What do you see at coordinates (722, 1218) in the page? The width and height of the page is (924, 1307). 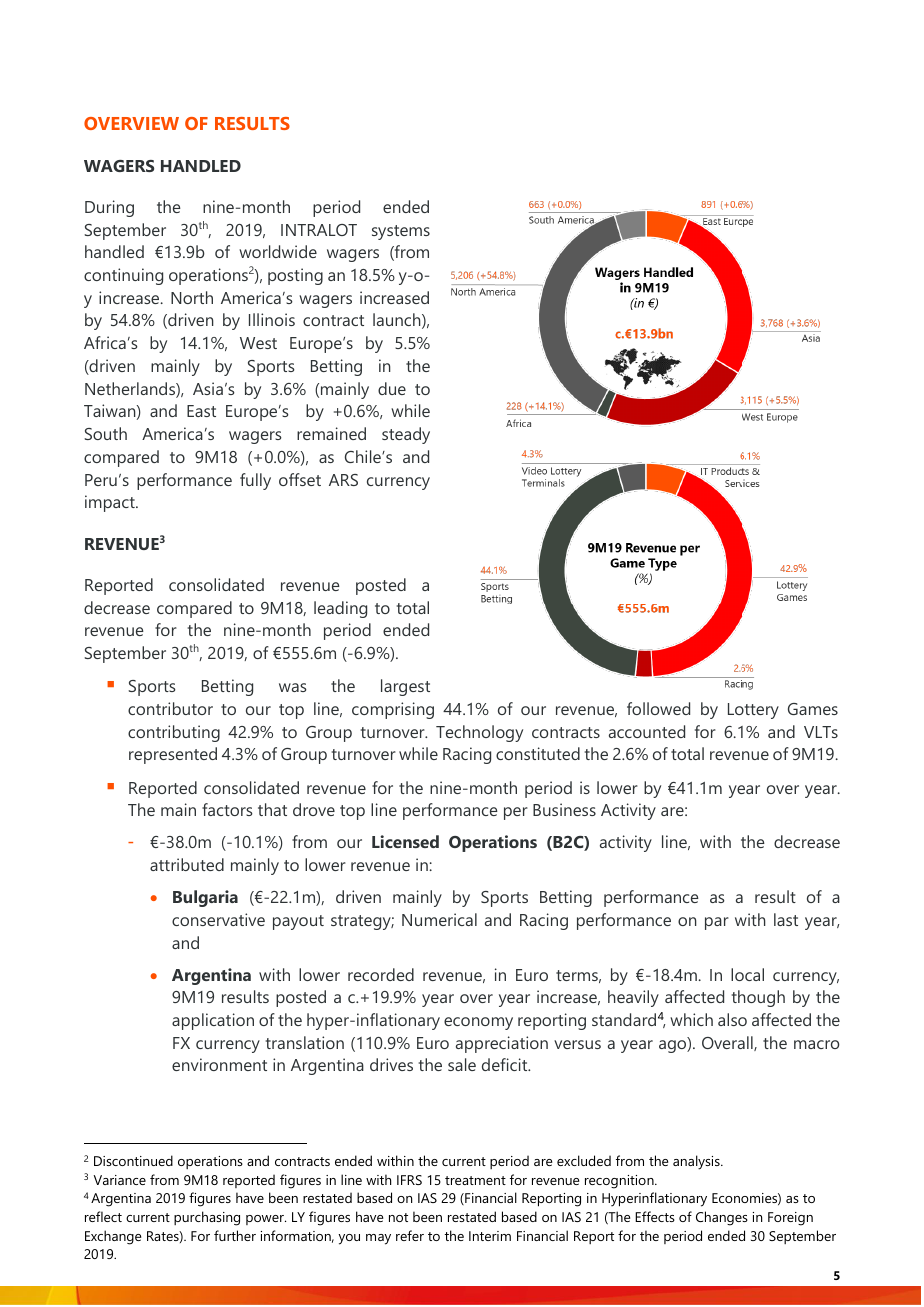 I see `Changes` at bounding box center [722, 1218].
